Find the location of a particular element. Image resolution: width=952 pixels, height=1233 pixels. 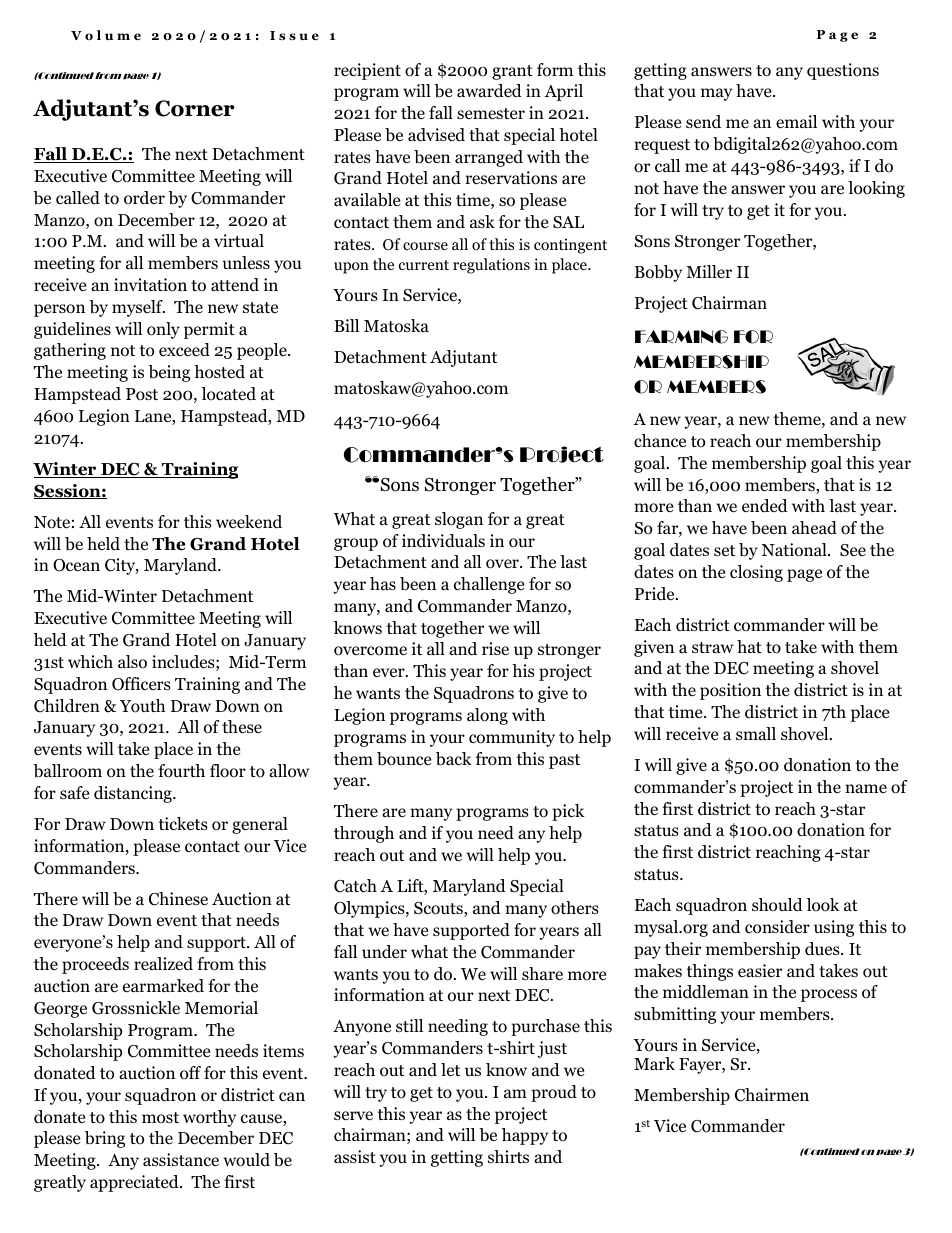

semester is located at coordinates (491, 114).
